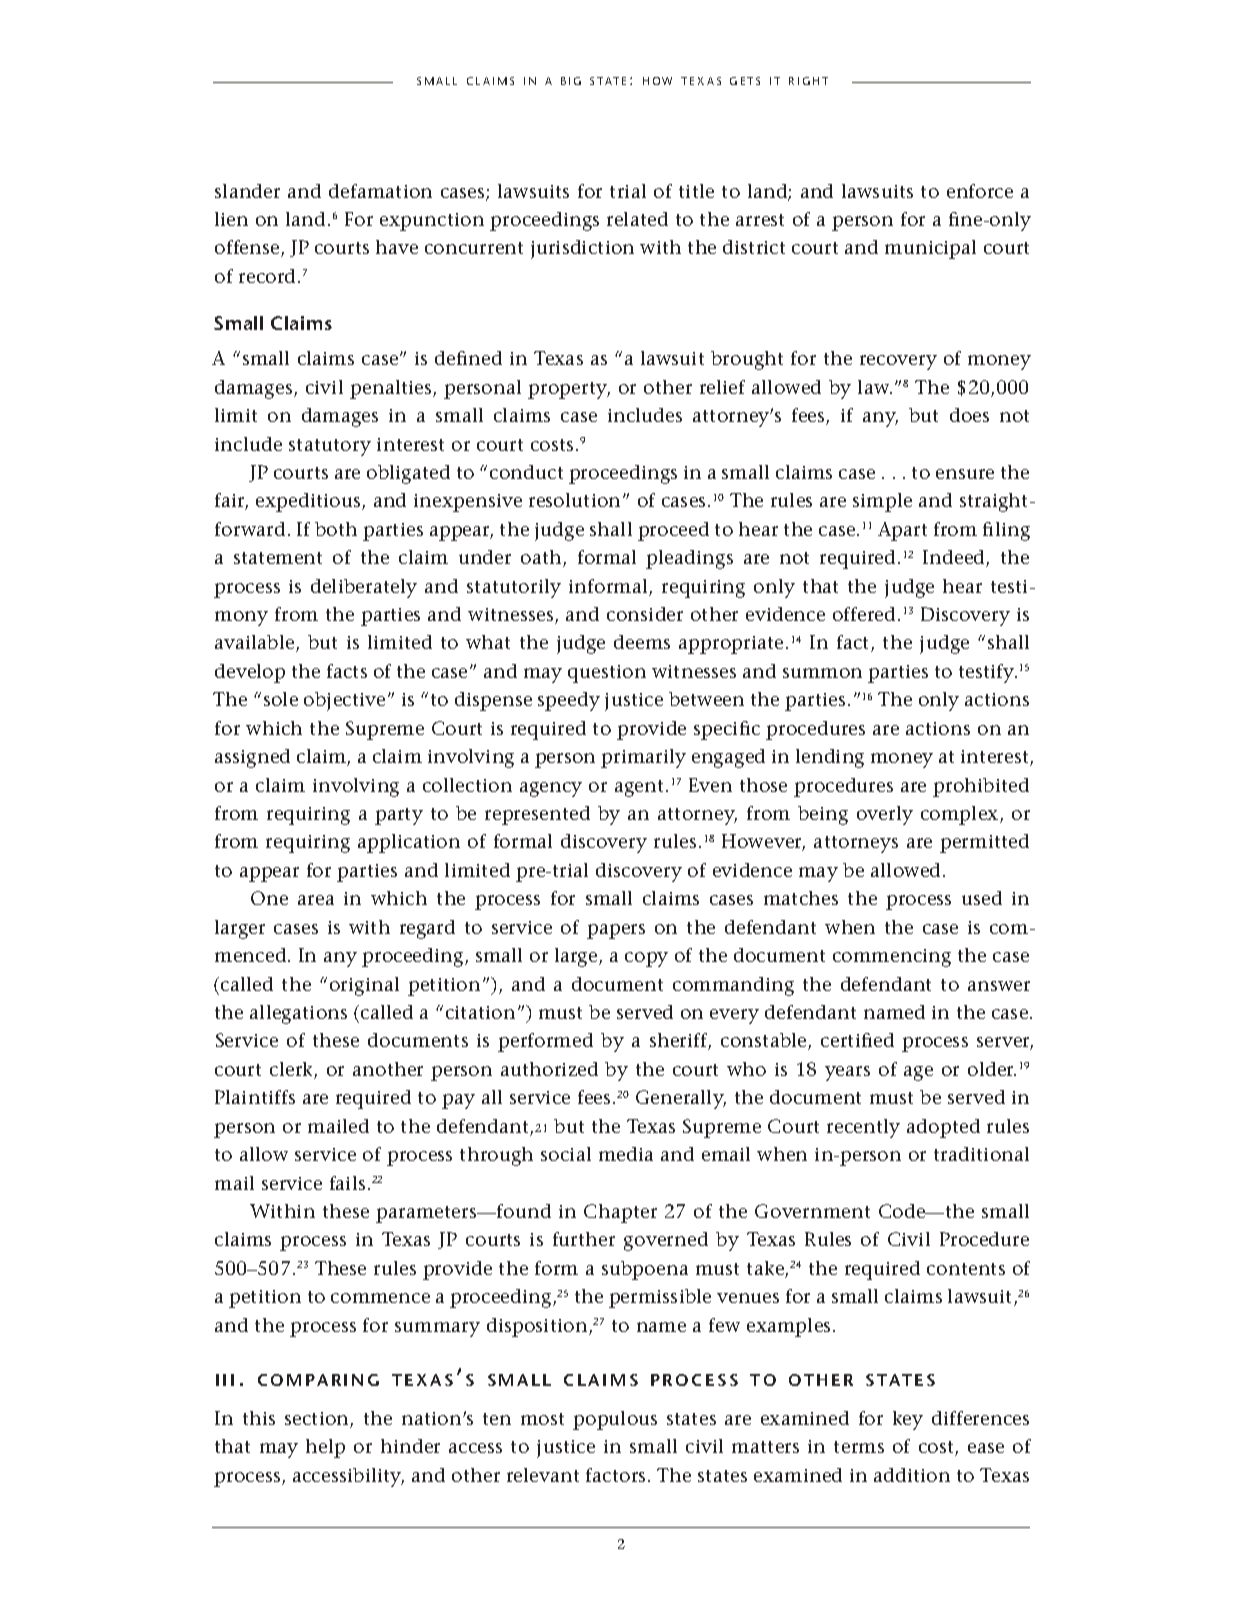 This screenshot has height=1608, width=1243. What do you see at coordinates (908, 1420) in the screenshot?
I see `key` at bounding box center [908, 1420].
